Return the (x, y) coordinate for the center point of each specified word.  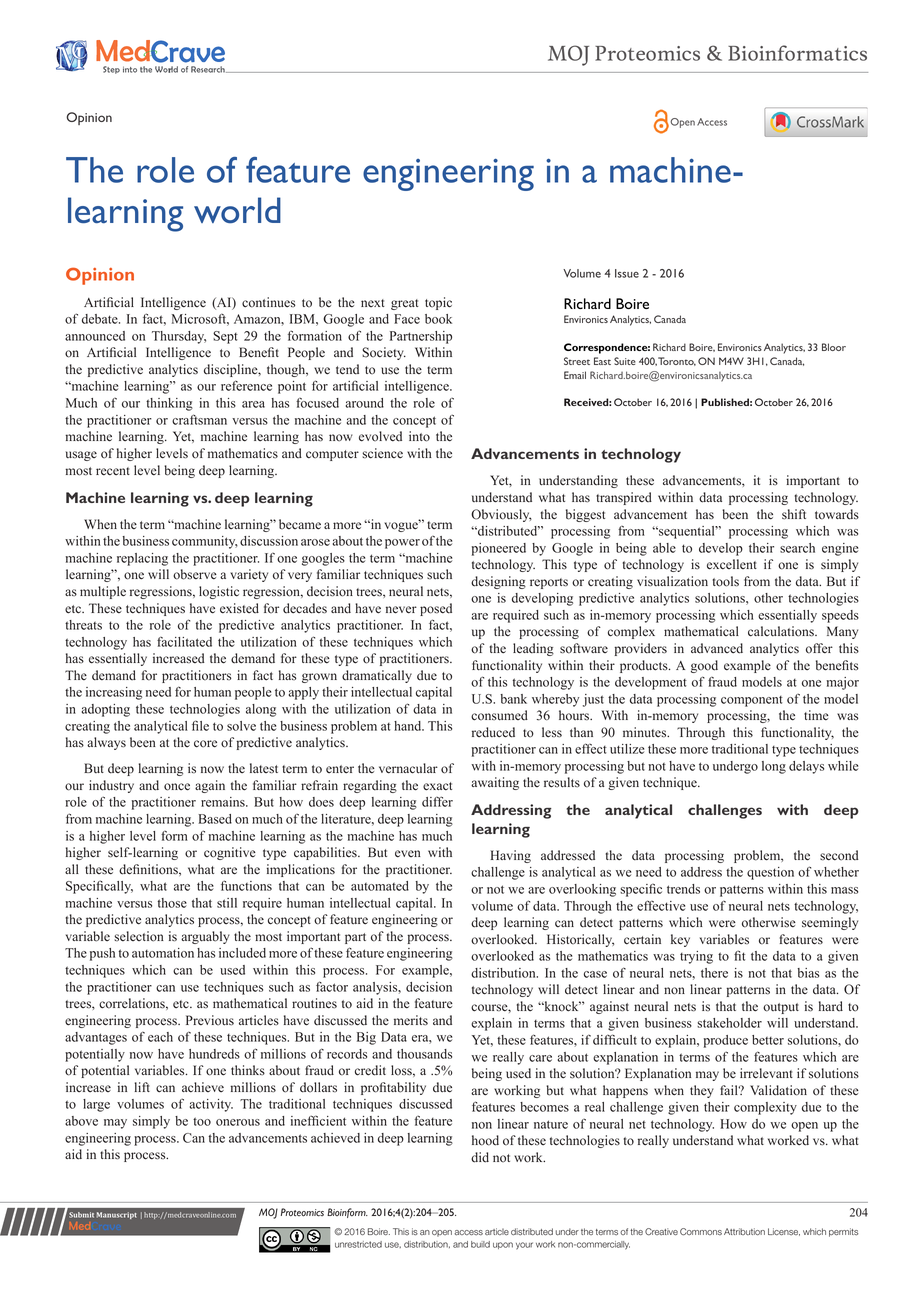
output (781, 1008)
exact (437, 786)
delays (806, 767)
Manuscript (117, 1215)
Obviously (501, 515)
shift (794, 514)
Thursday (179, 337)
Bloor (834, 347)
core (205, 744)
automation (163, 953)
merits (411, 1020)
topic (438, 303)
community (205, 542)
